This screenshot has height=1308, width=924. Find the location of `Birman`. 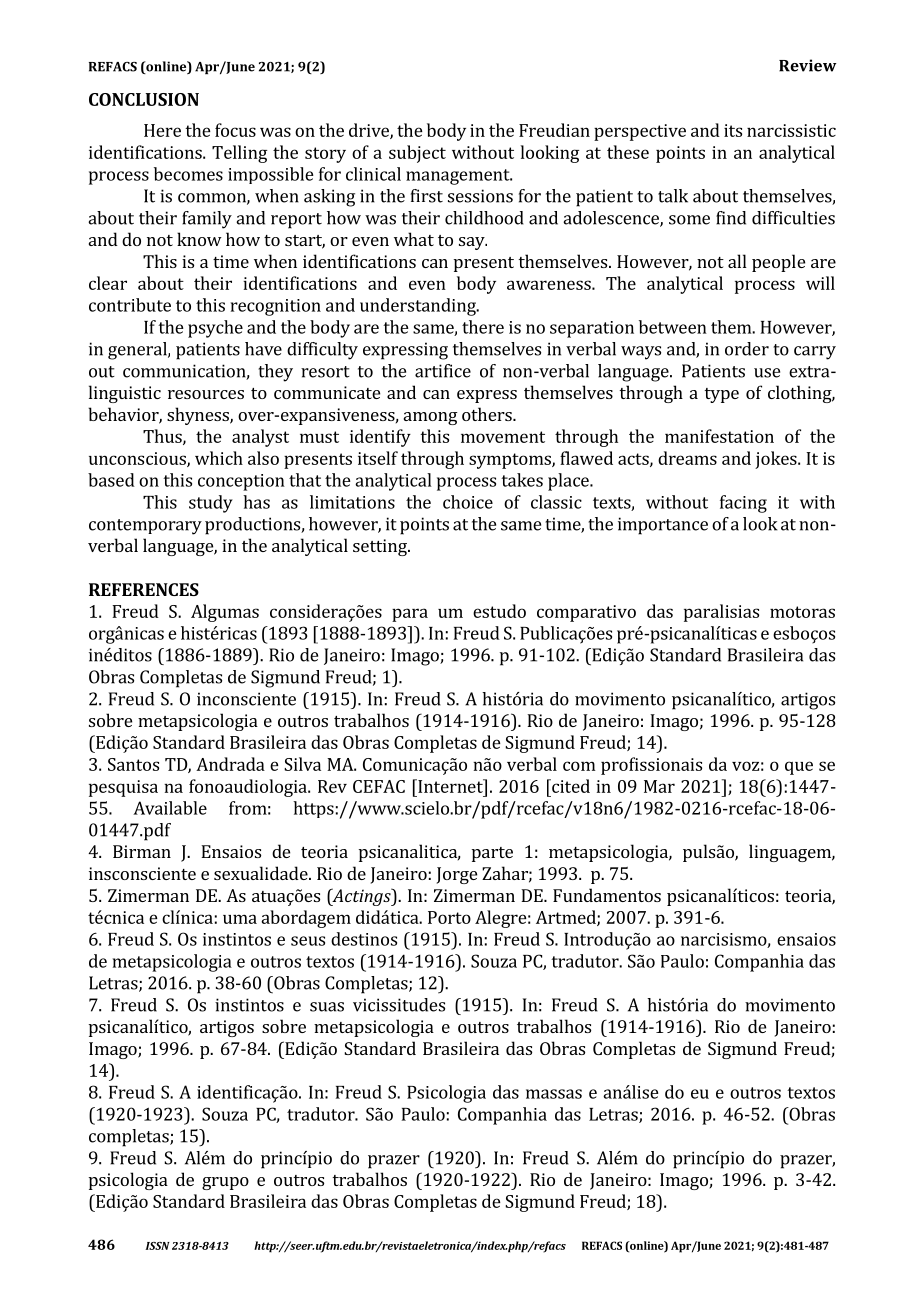

Birman is located at coordinates (142, 851).
